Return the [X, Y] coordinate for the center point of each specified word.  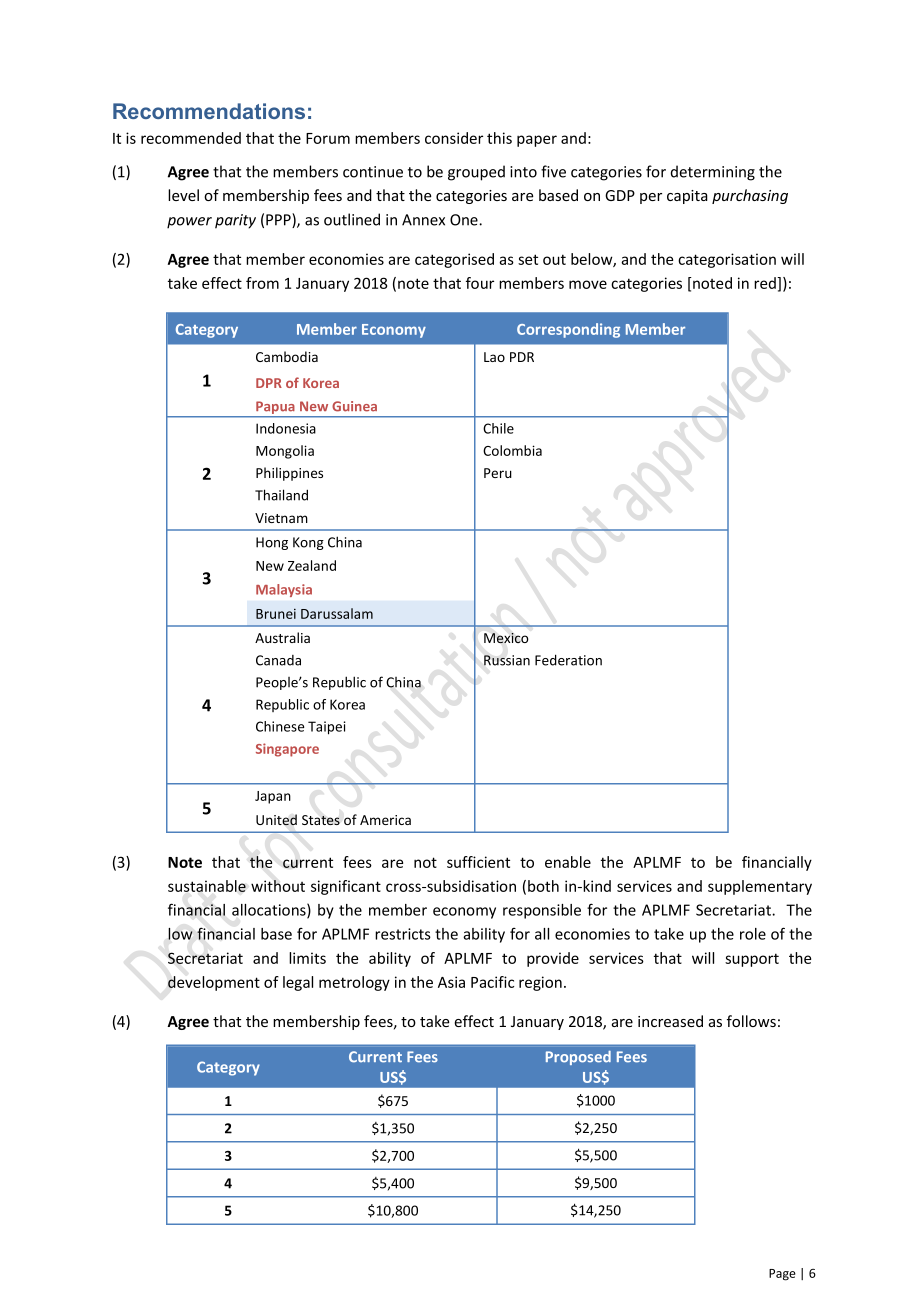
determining [713, 173]
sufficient [478, 862]
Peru [498, 473]
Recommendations [209, 111]
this [499, 138]
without [278, 886]
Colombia [512, 450]
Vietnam [281, 518]
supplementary [760, 887]
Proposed [578, 1058]
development [214, 983]
